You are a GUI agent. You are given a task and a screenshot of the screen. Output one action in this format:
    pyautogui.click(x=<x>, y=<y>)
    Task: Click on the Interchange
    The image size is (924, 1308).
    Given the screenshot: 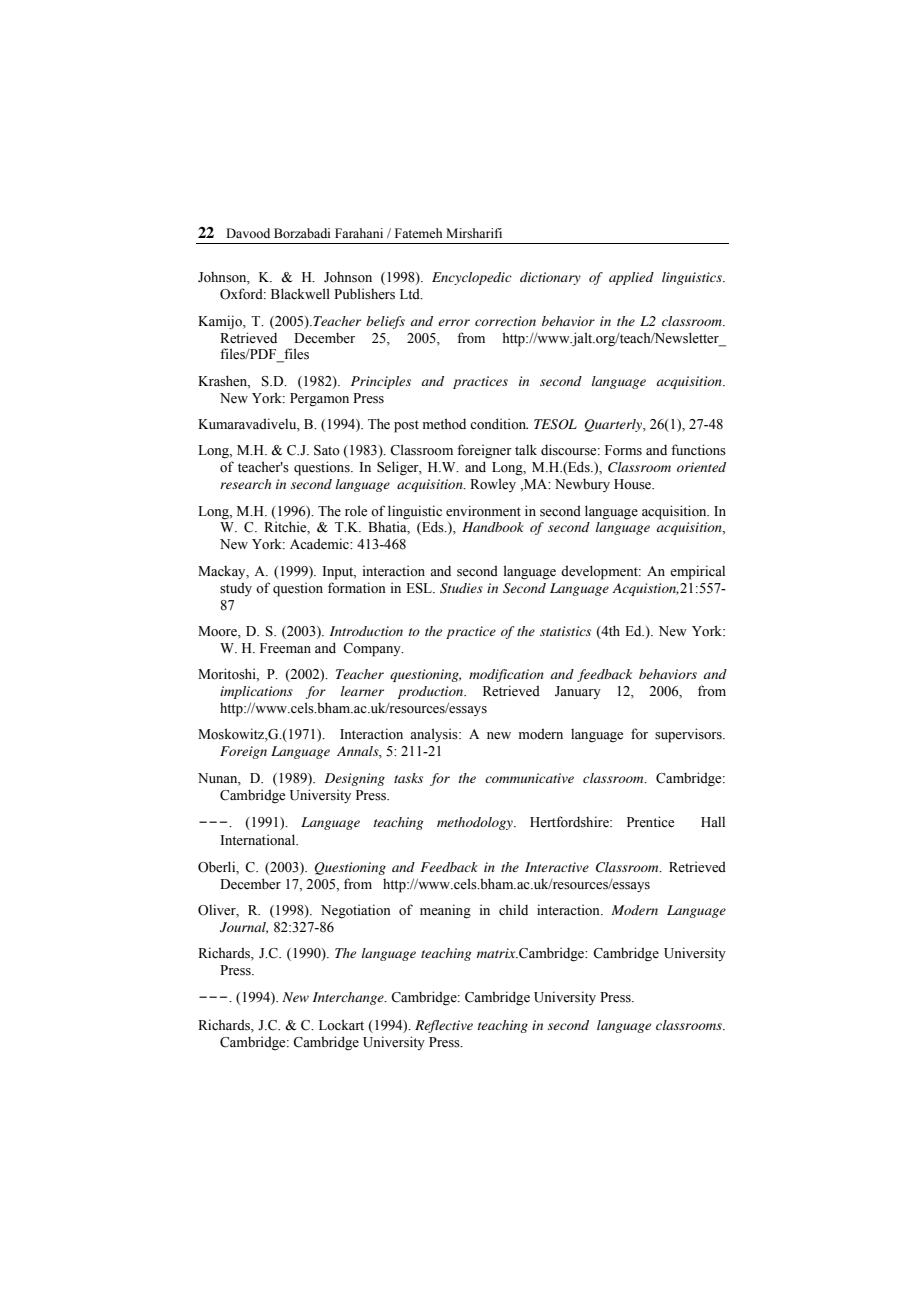 What is the action you would take?
    pyautogui.click(x=349, y=998)
